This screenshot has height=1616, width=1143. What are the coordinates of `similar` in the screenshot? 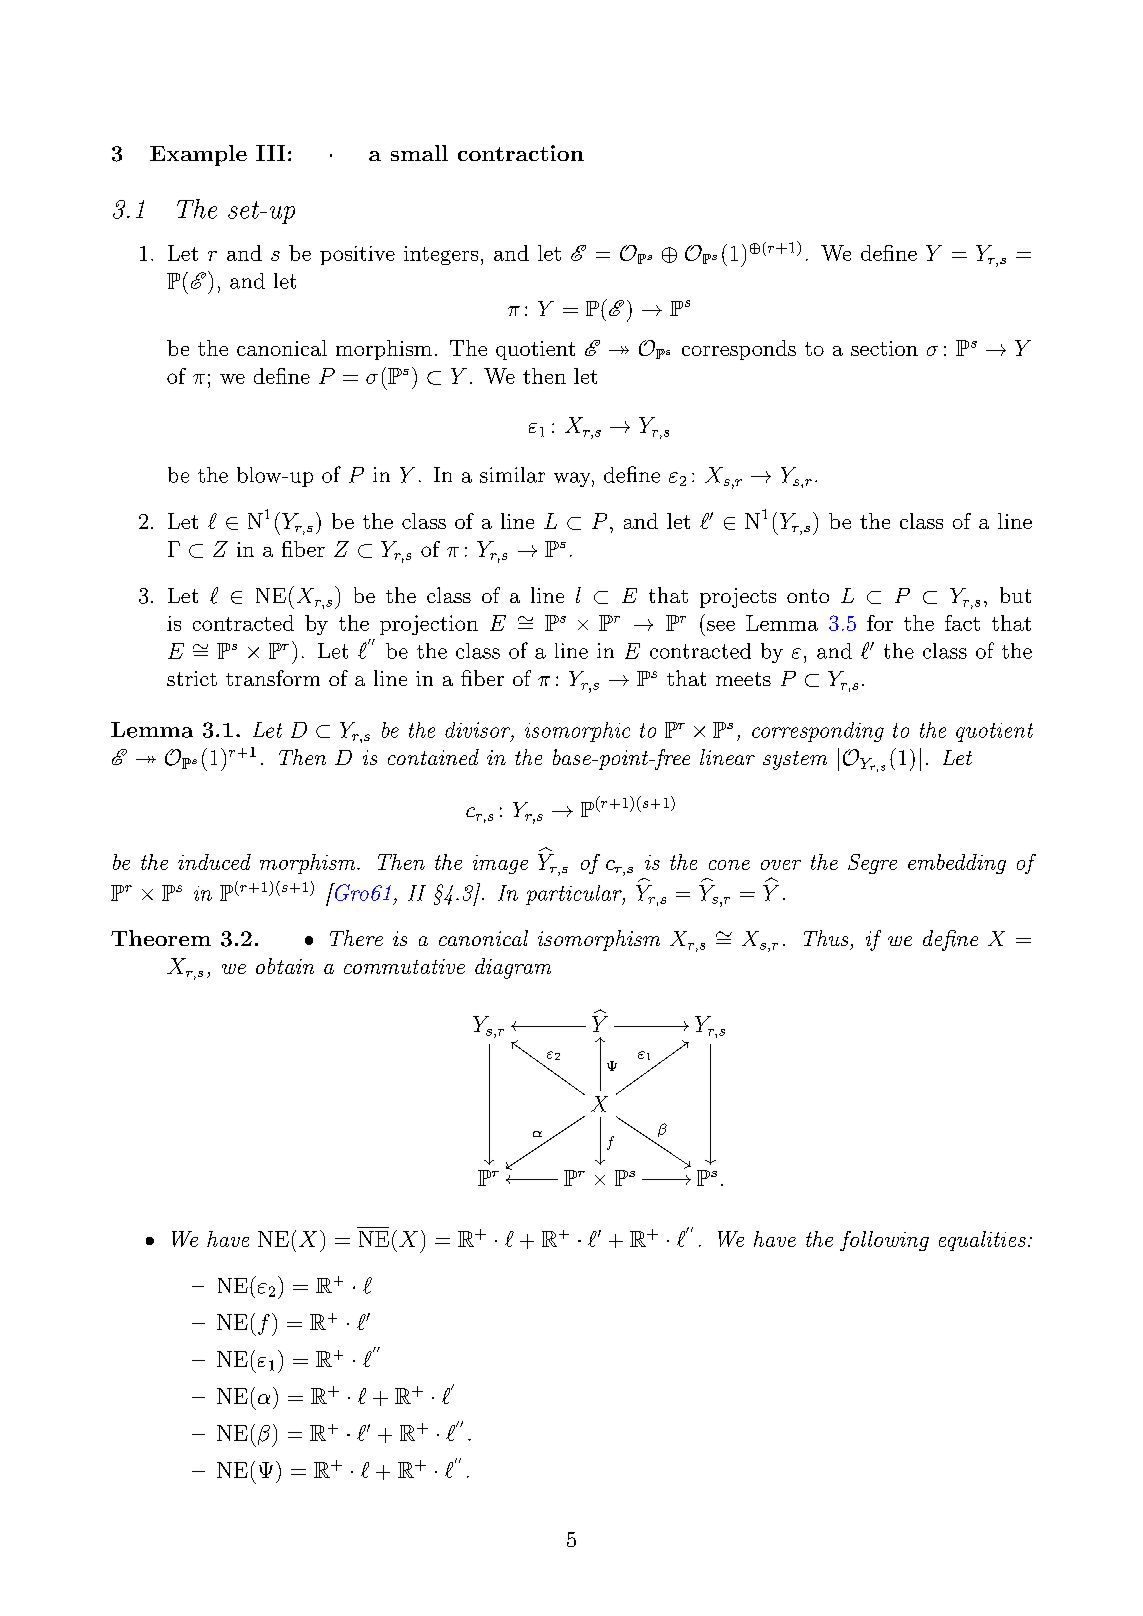 It's located at (512, 475).
